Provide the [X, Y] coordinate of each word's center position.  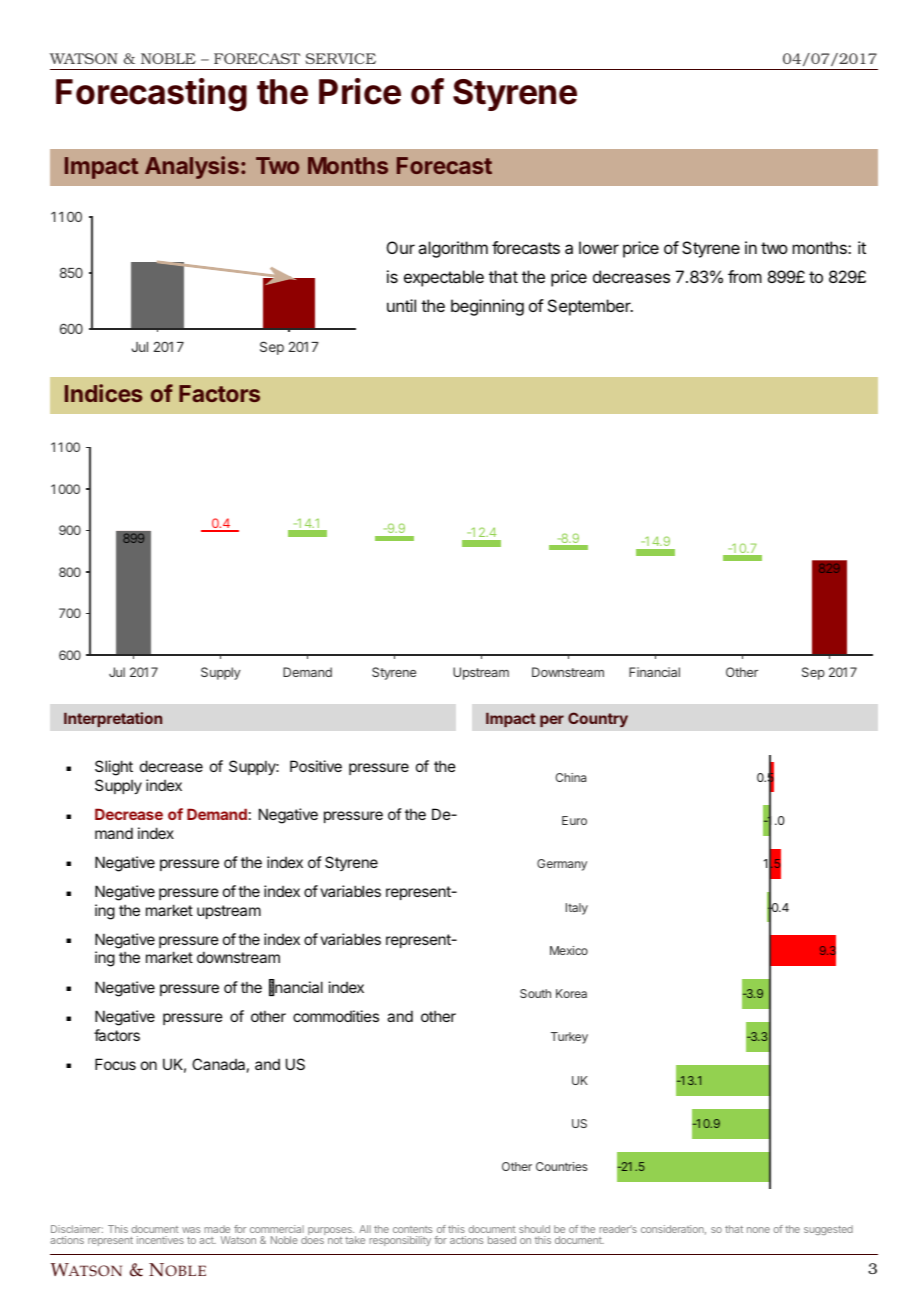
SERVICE [340, 58]
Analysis [192, 167]
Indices [104, 393]
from [745, 276]
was [191, 1230]
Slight [114, 768]
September [590, 307]
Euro [574, 820]
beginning [487, 307]
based [502, 1240]
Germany [562, 865]
